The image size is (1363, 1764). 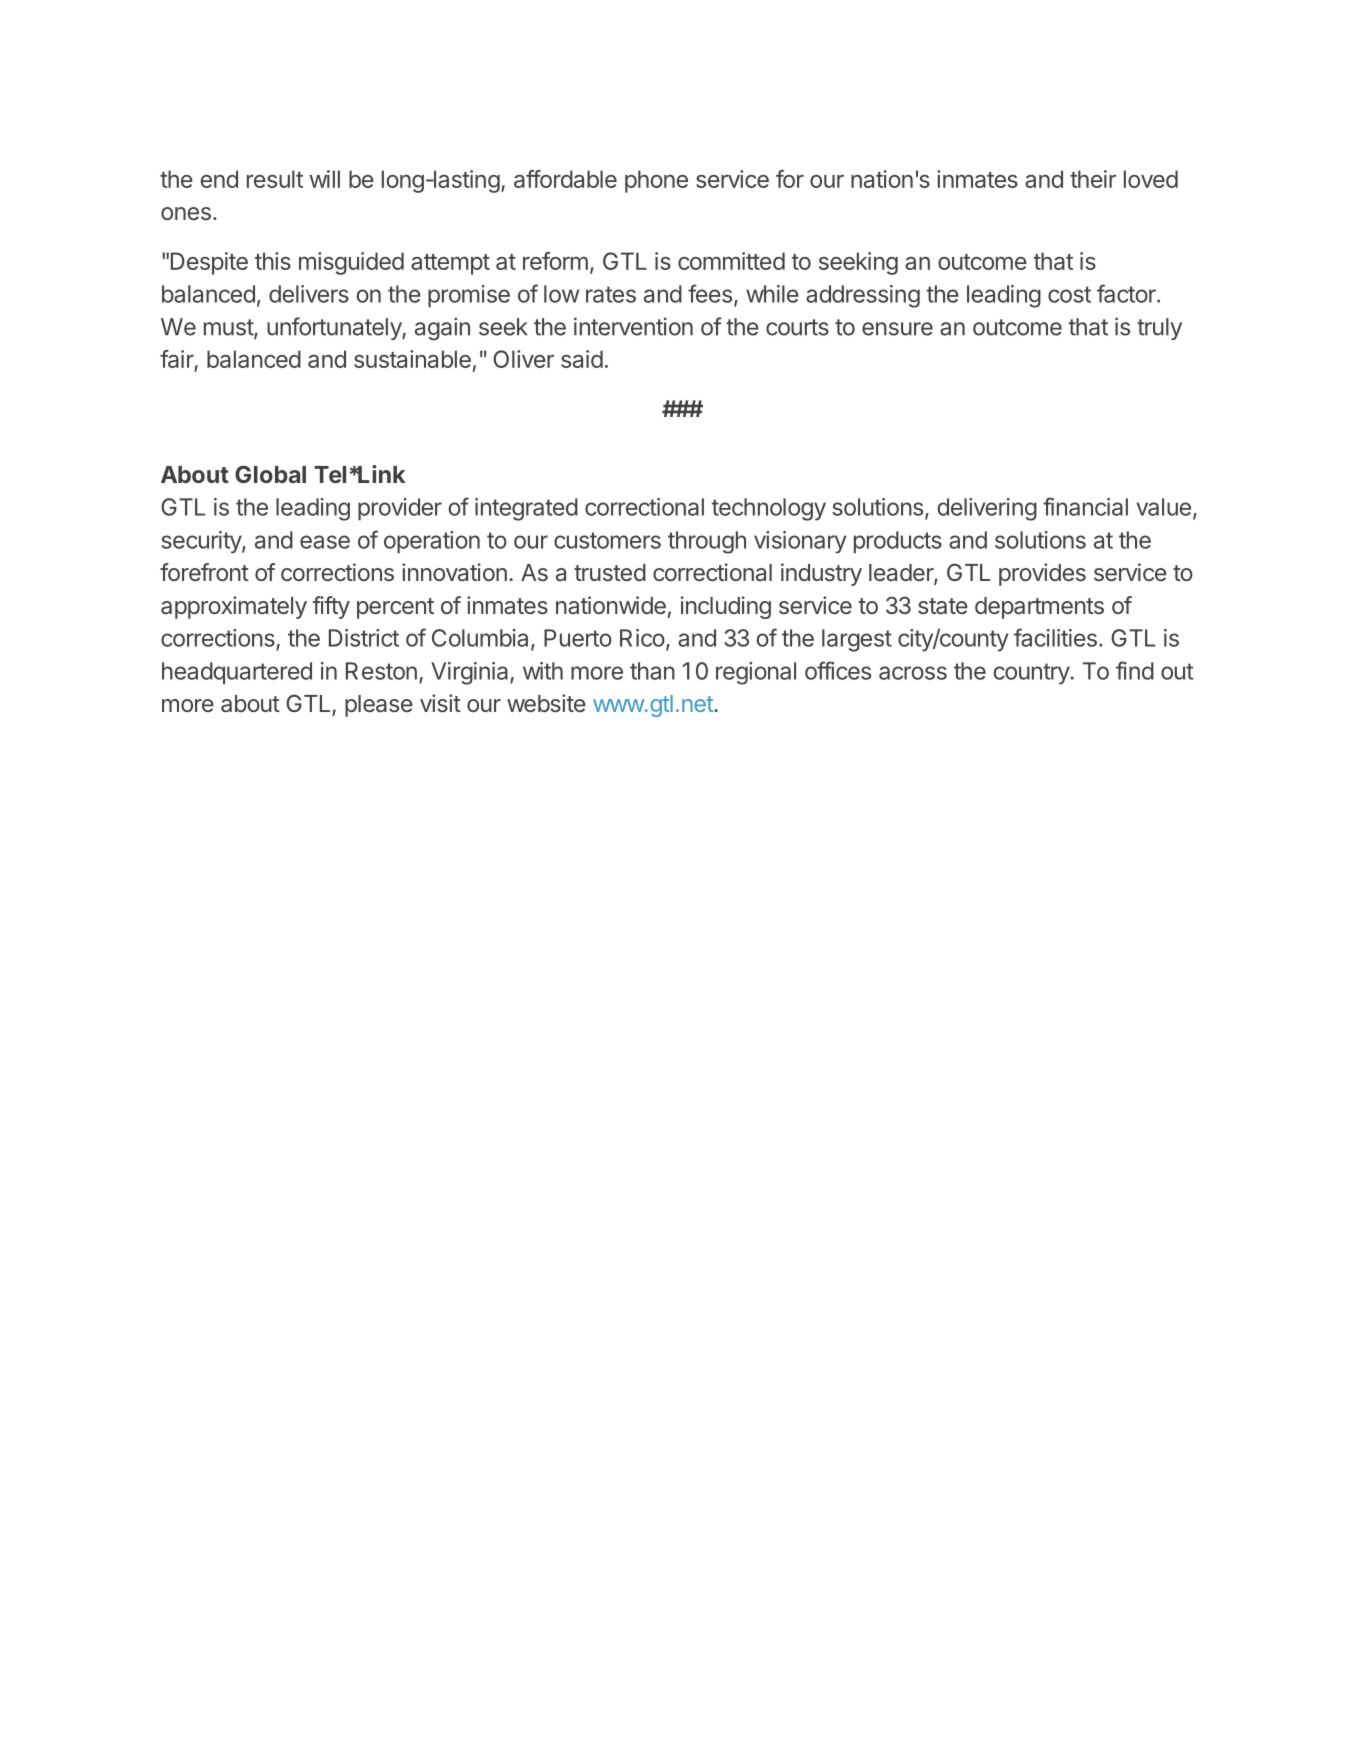 I want to click on country, so click(x=1031, y=674).
